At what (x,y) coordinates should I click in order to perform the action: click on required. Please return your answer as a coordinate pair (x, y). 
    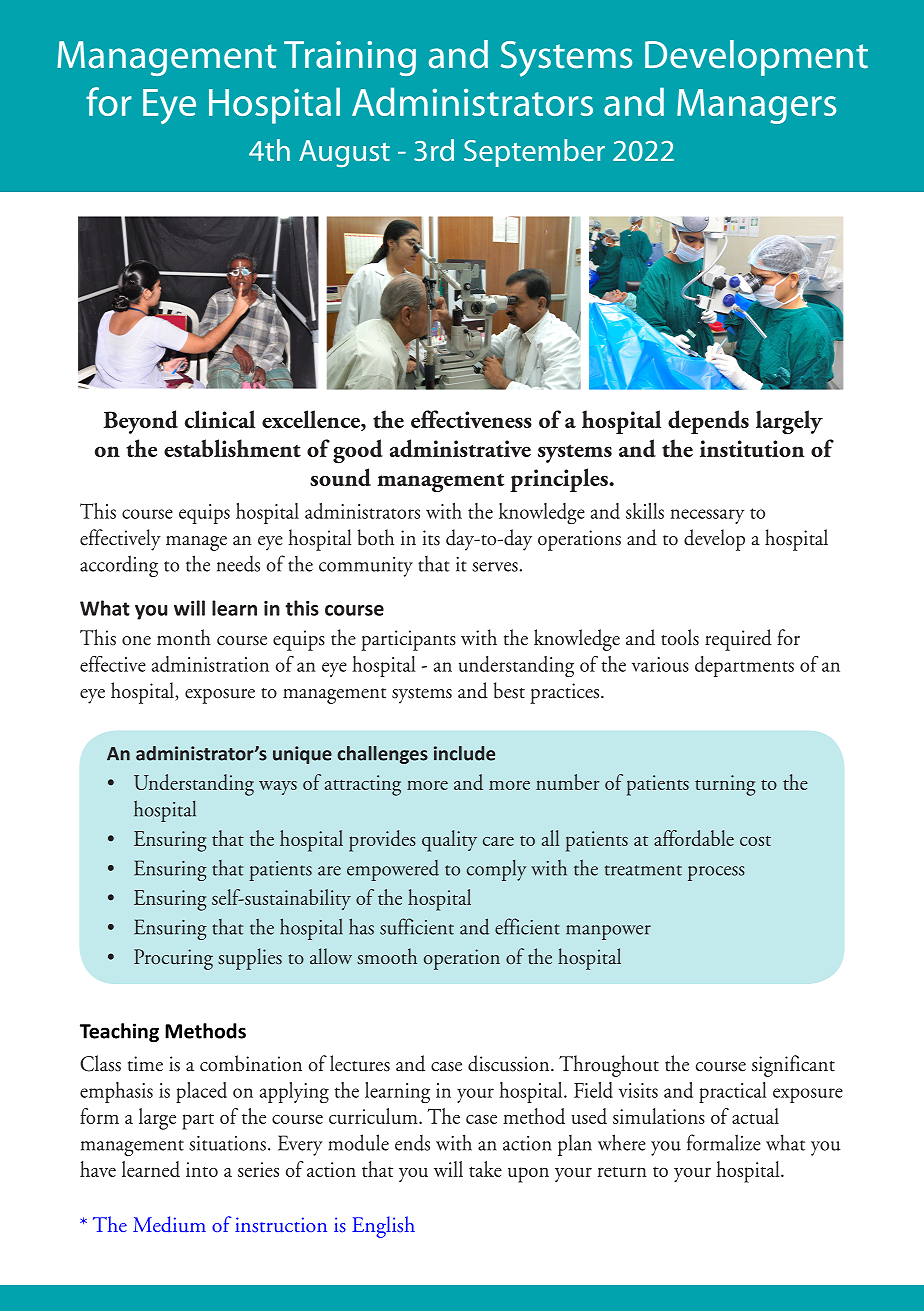
    Looking at the image, I should click on (738, 640).
